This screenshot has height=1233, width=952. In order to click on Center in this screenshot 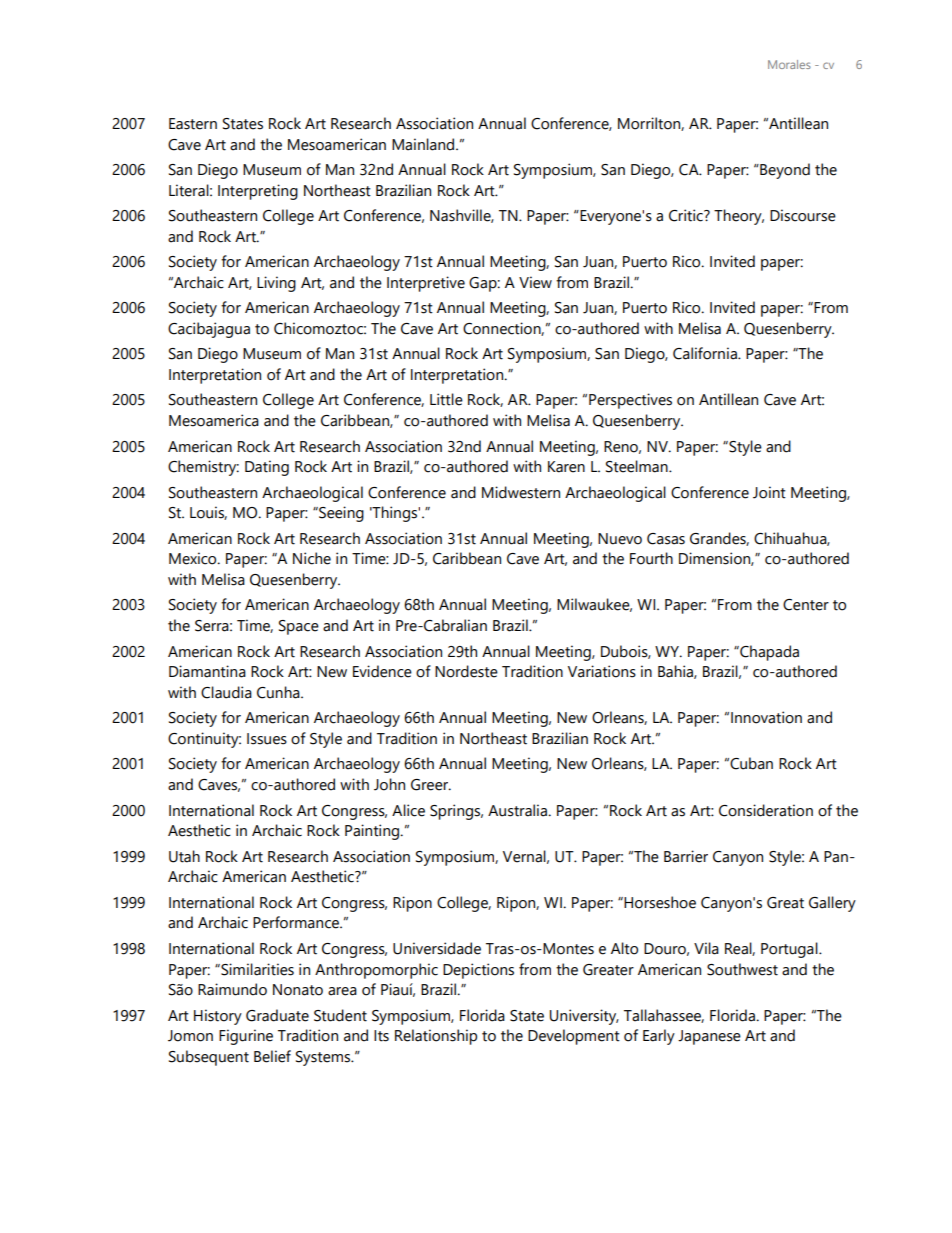, I will do `click(806, 605)`.
